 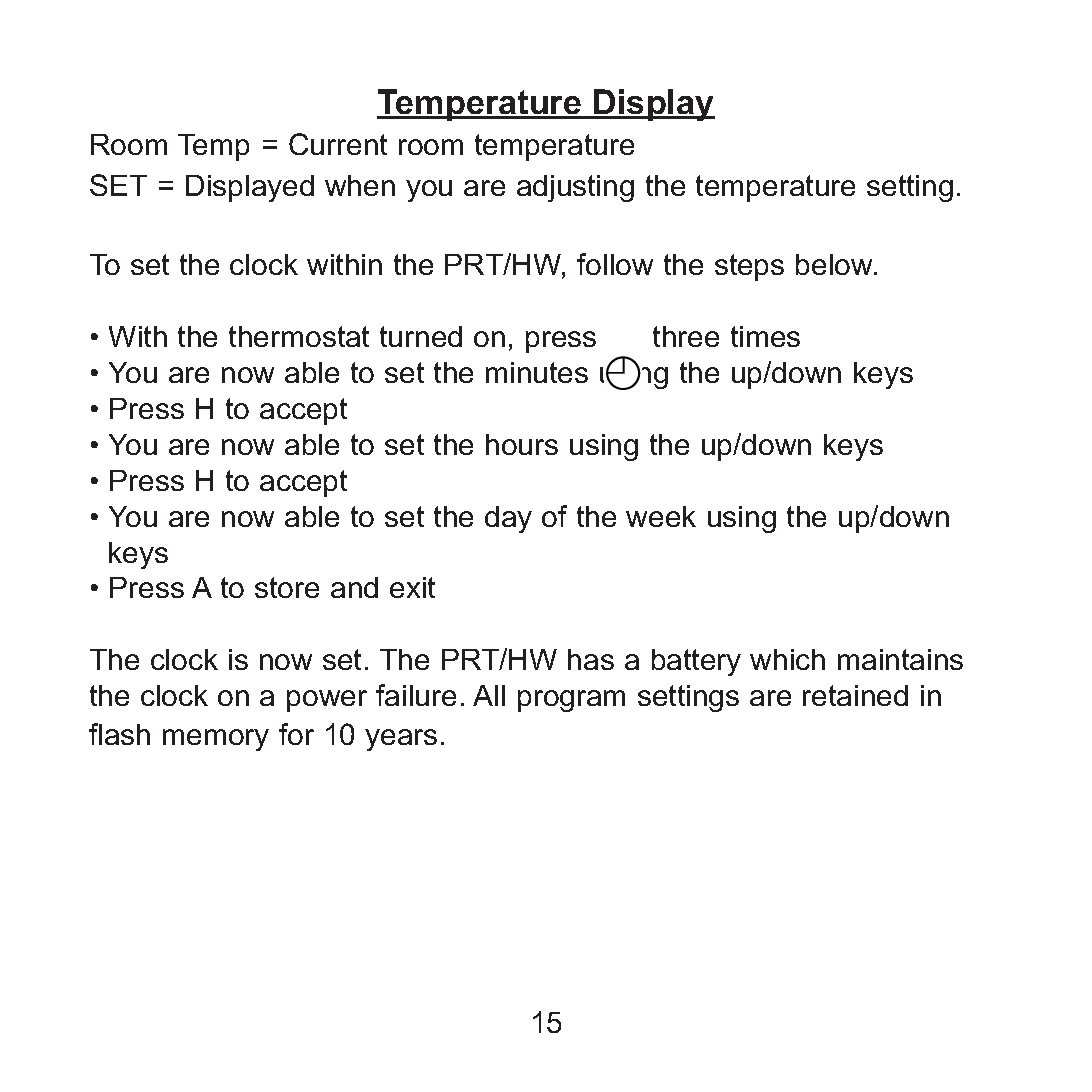 I want to click on below, so click(x=835, y=264).
